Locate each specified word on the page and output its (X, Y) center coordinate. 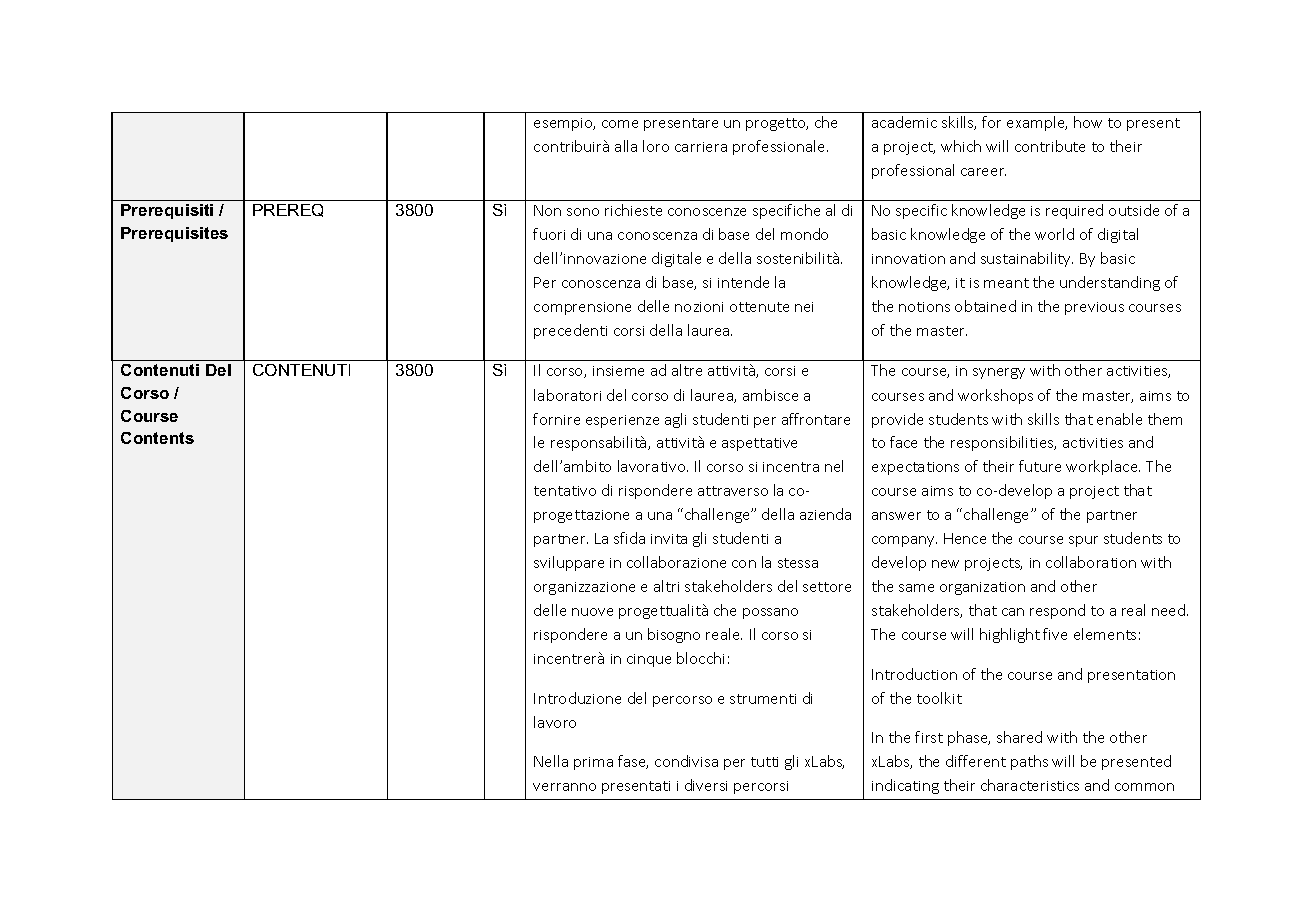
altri (666, 586)
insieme (618, 371)
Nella (551, 761)
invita (669, 539)
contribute (1050, 146)
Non (547, 210)
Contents (157, 438)
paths (1029, 762)
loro (656, 146)
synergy (999, 373)
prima (593, 763)
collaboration (1091, 562)
